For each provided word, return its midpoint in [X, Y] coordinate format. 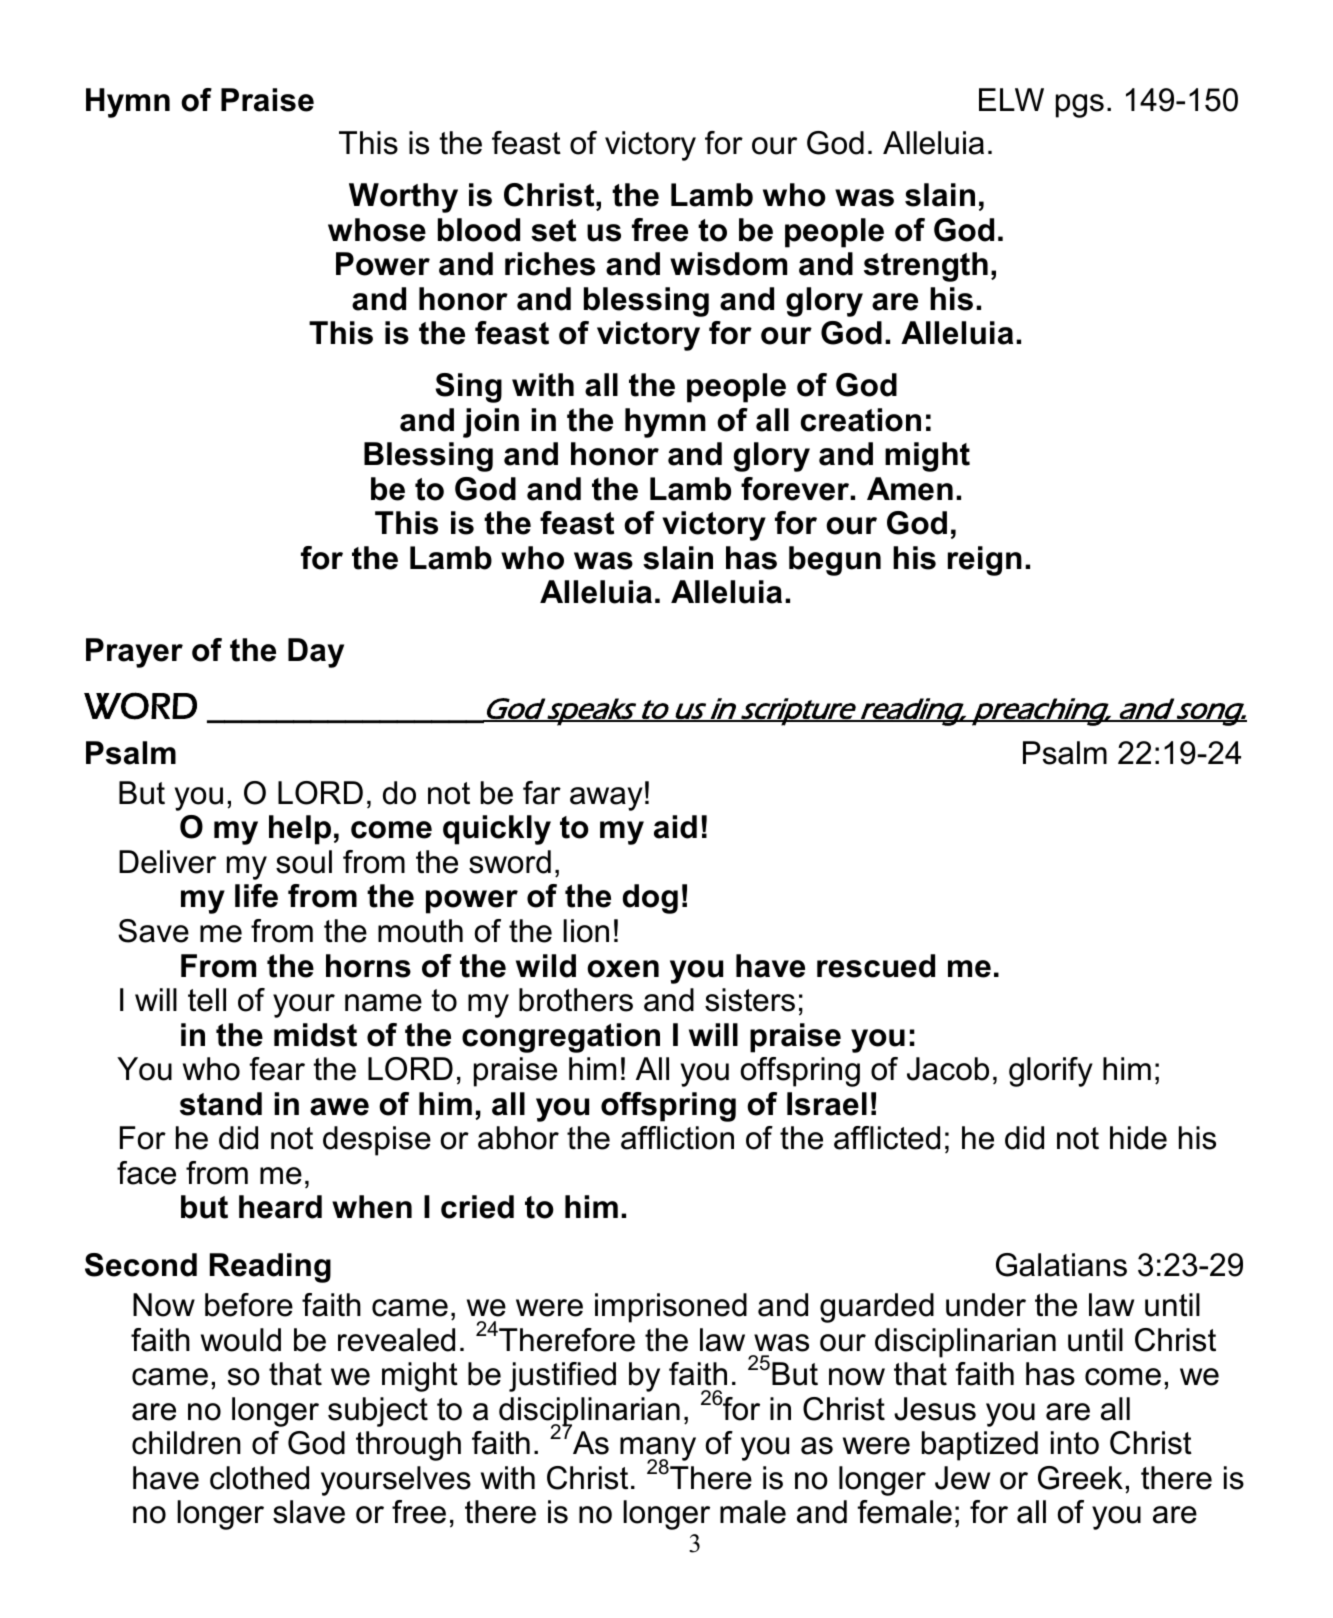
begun [835, 561]
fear [277, 1069]
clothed [259, 1478]
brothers [576, 1000]
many [658, 1450]
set [553, 230]
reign [985, 561]
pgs [1080, 106]
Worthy [403, 198]
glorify [1051, 1072]
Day [316, 653]
